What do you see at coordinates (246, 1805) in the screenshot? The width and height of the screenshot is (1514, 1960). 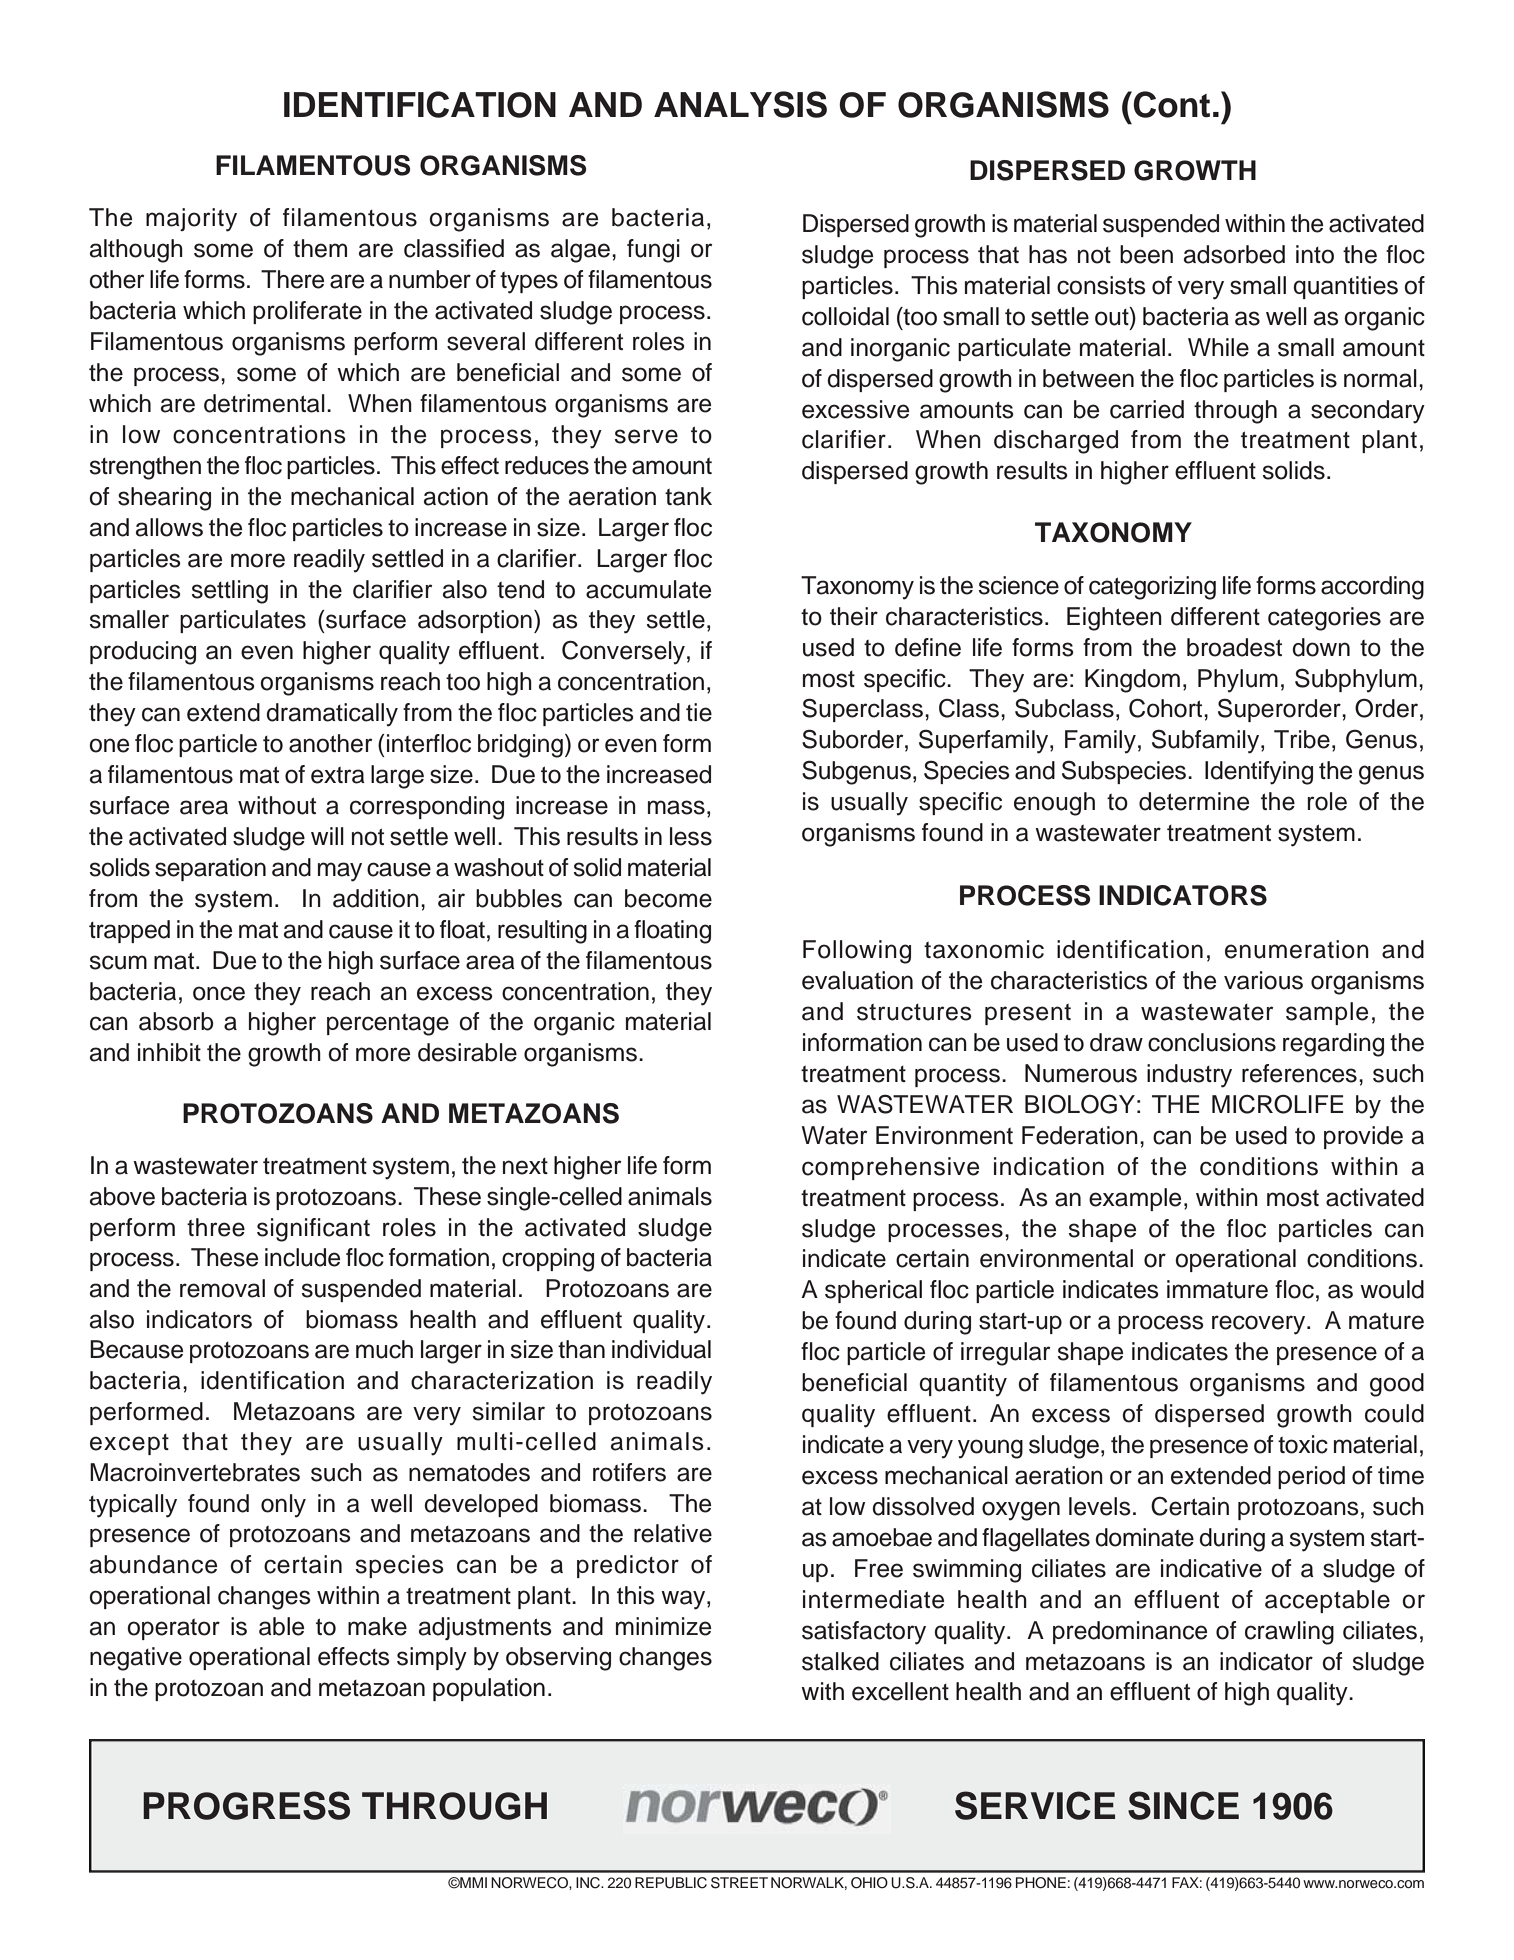 I see `PROGRESS` at bounding box center [246, 1805].
